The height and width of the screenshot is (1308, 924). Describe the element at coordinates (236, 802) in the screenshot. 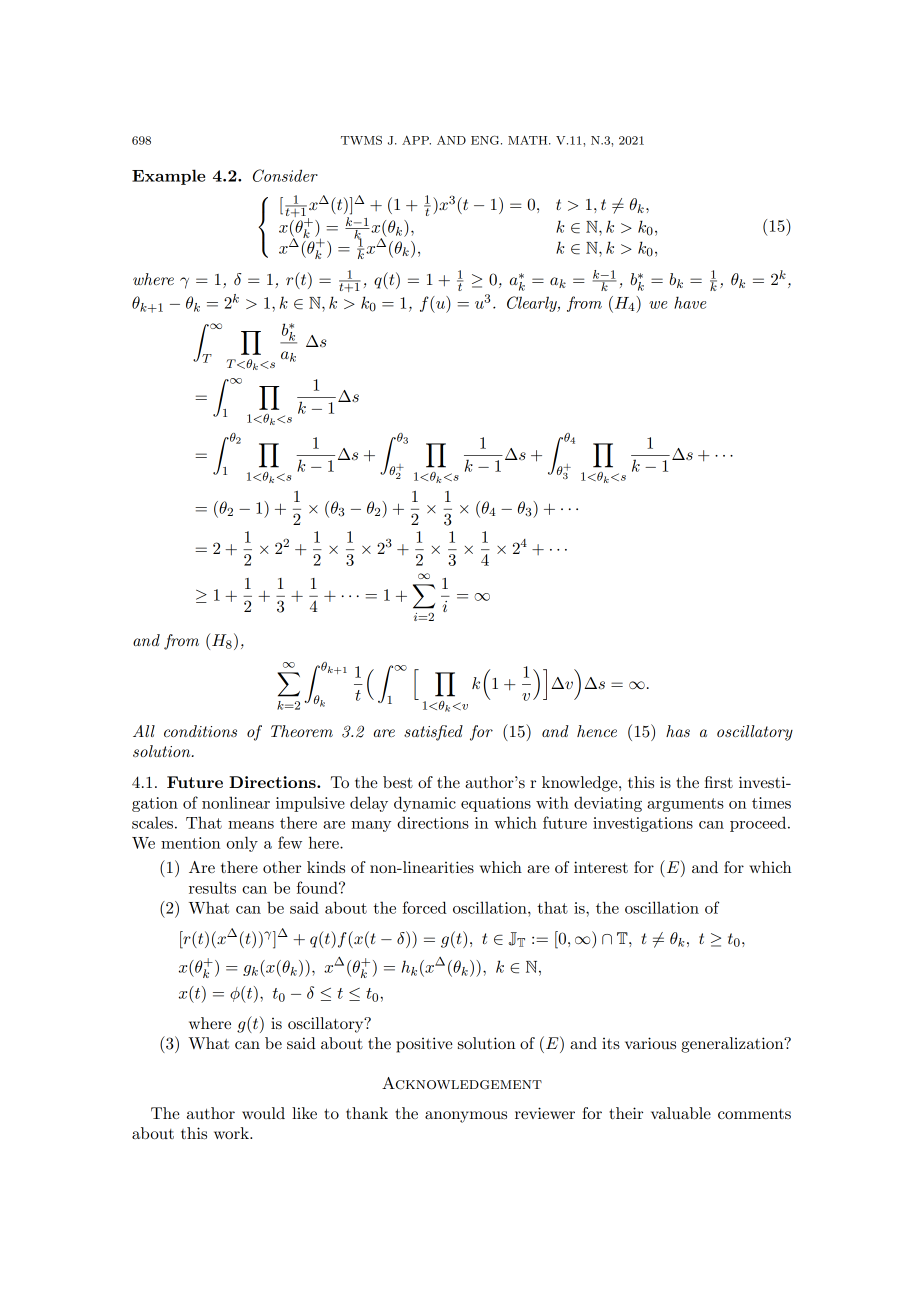

I see `nonlinear` at that location.
